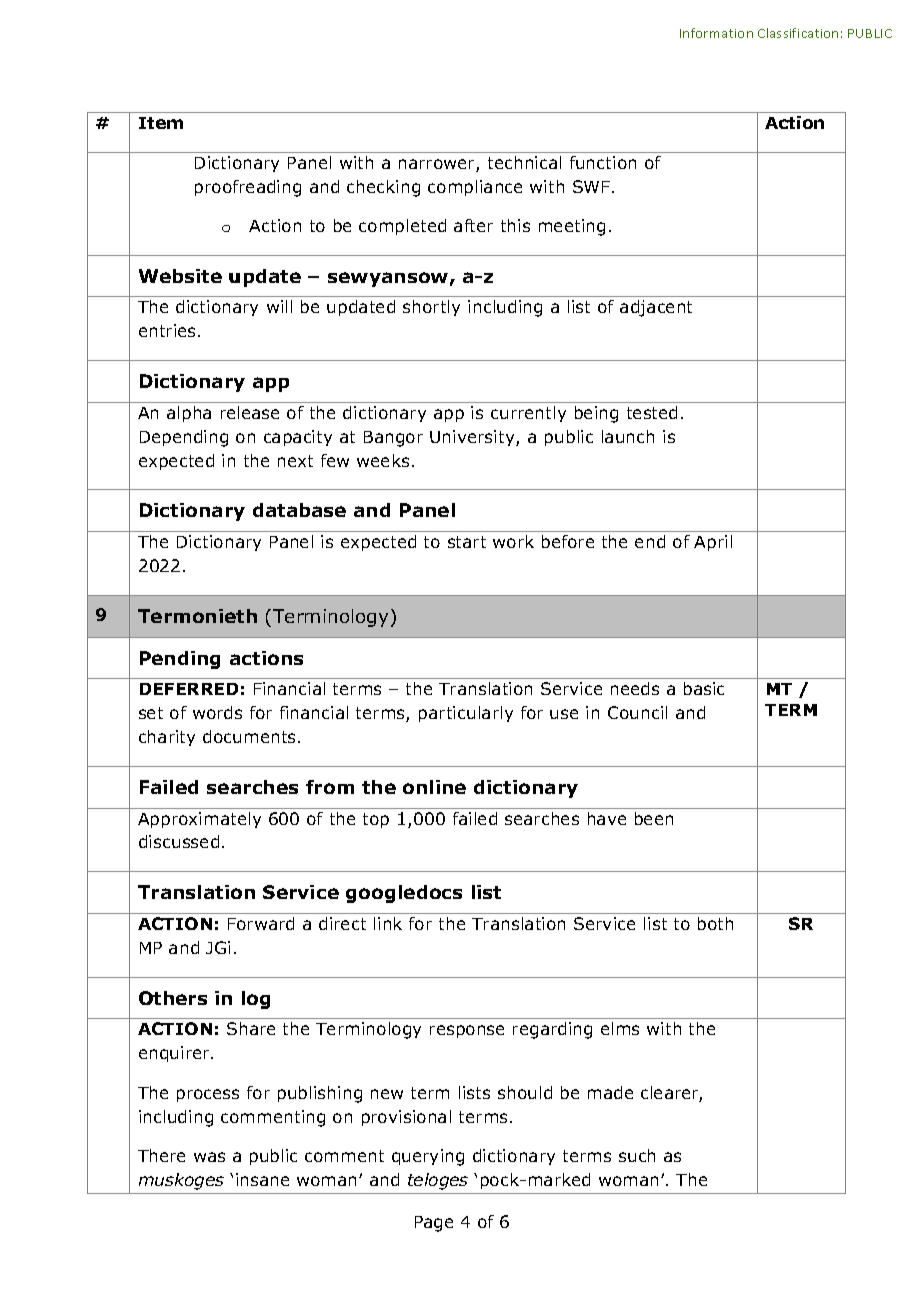 This screenshot has height=1308, width=924. What do you see at coordinates (262, 1179) in the screenshot?
I see `insane` at bounding box center [262, 1179].
